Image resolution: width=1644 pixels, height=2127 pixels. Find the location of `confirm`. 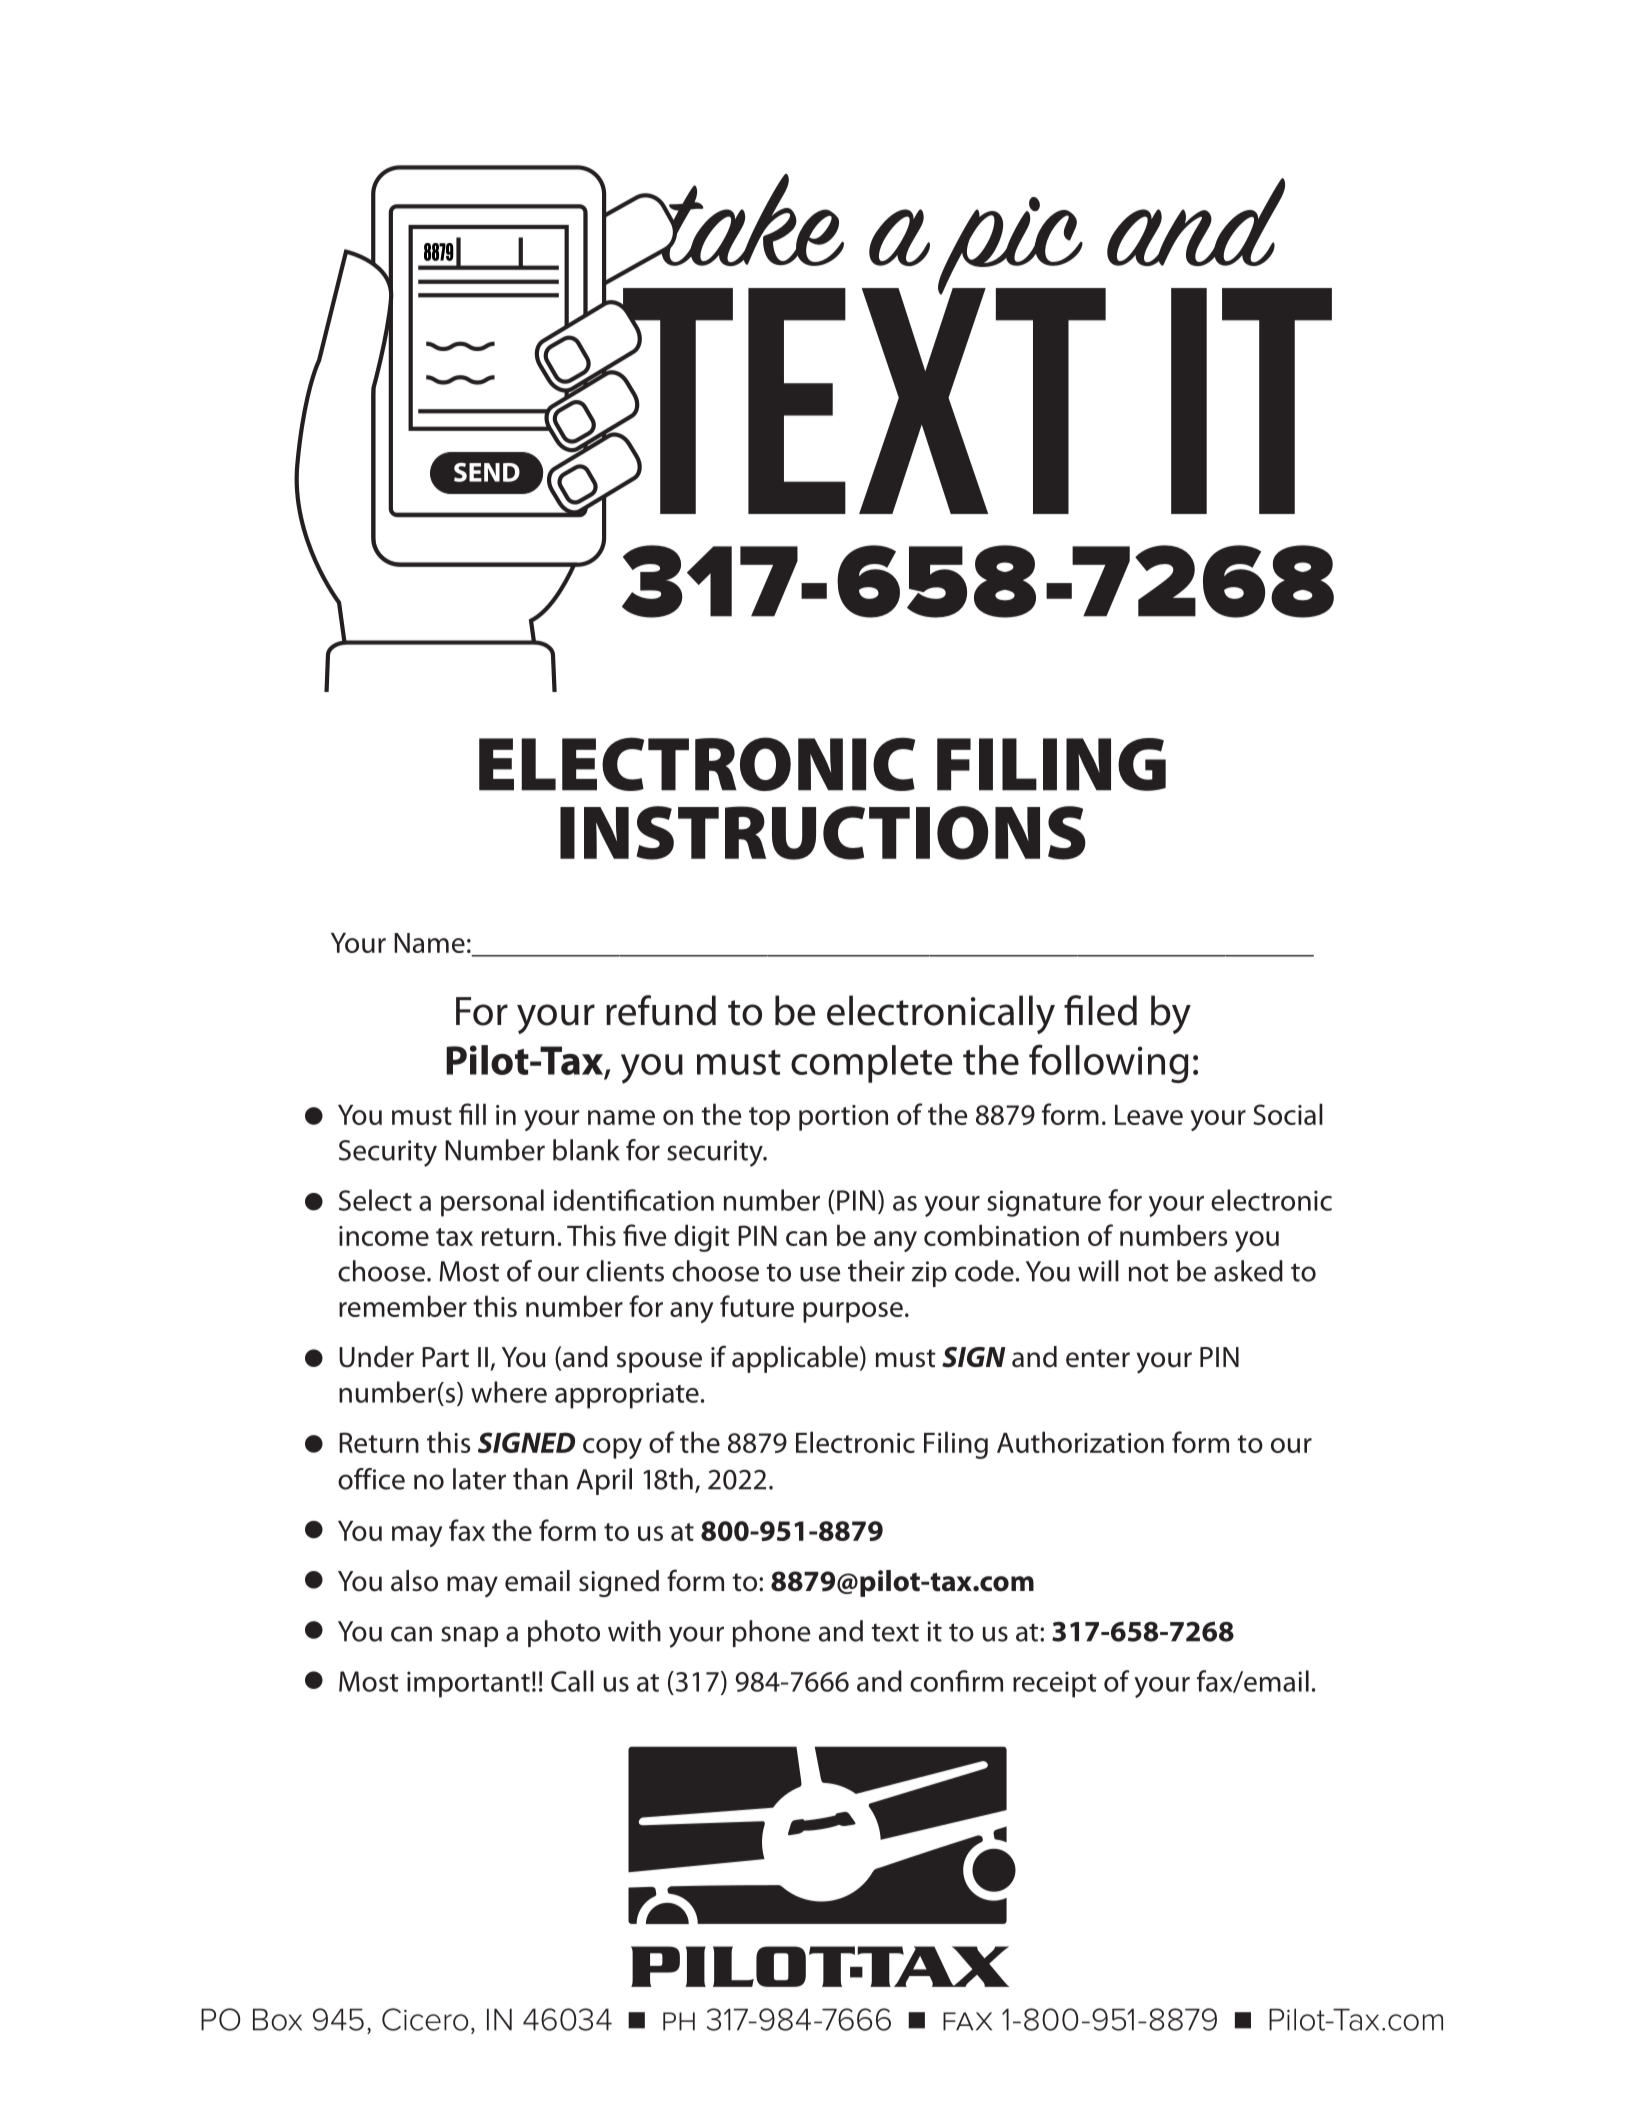

confirm is located at coordinates (956, 1681).
